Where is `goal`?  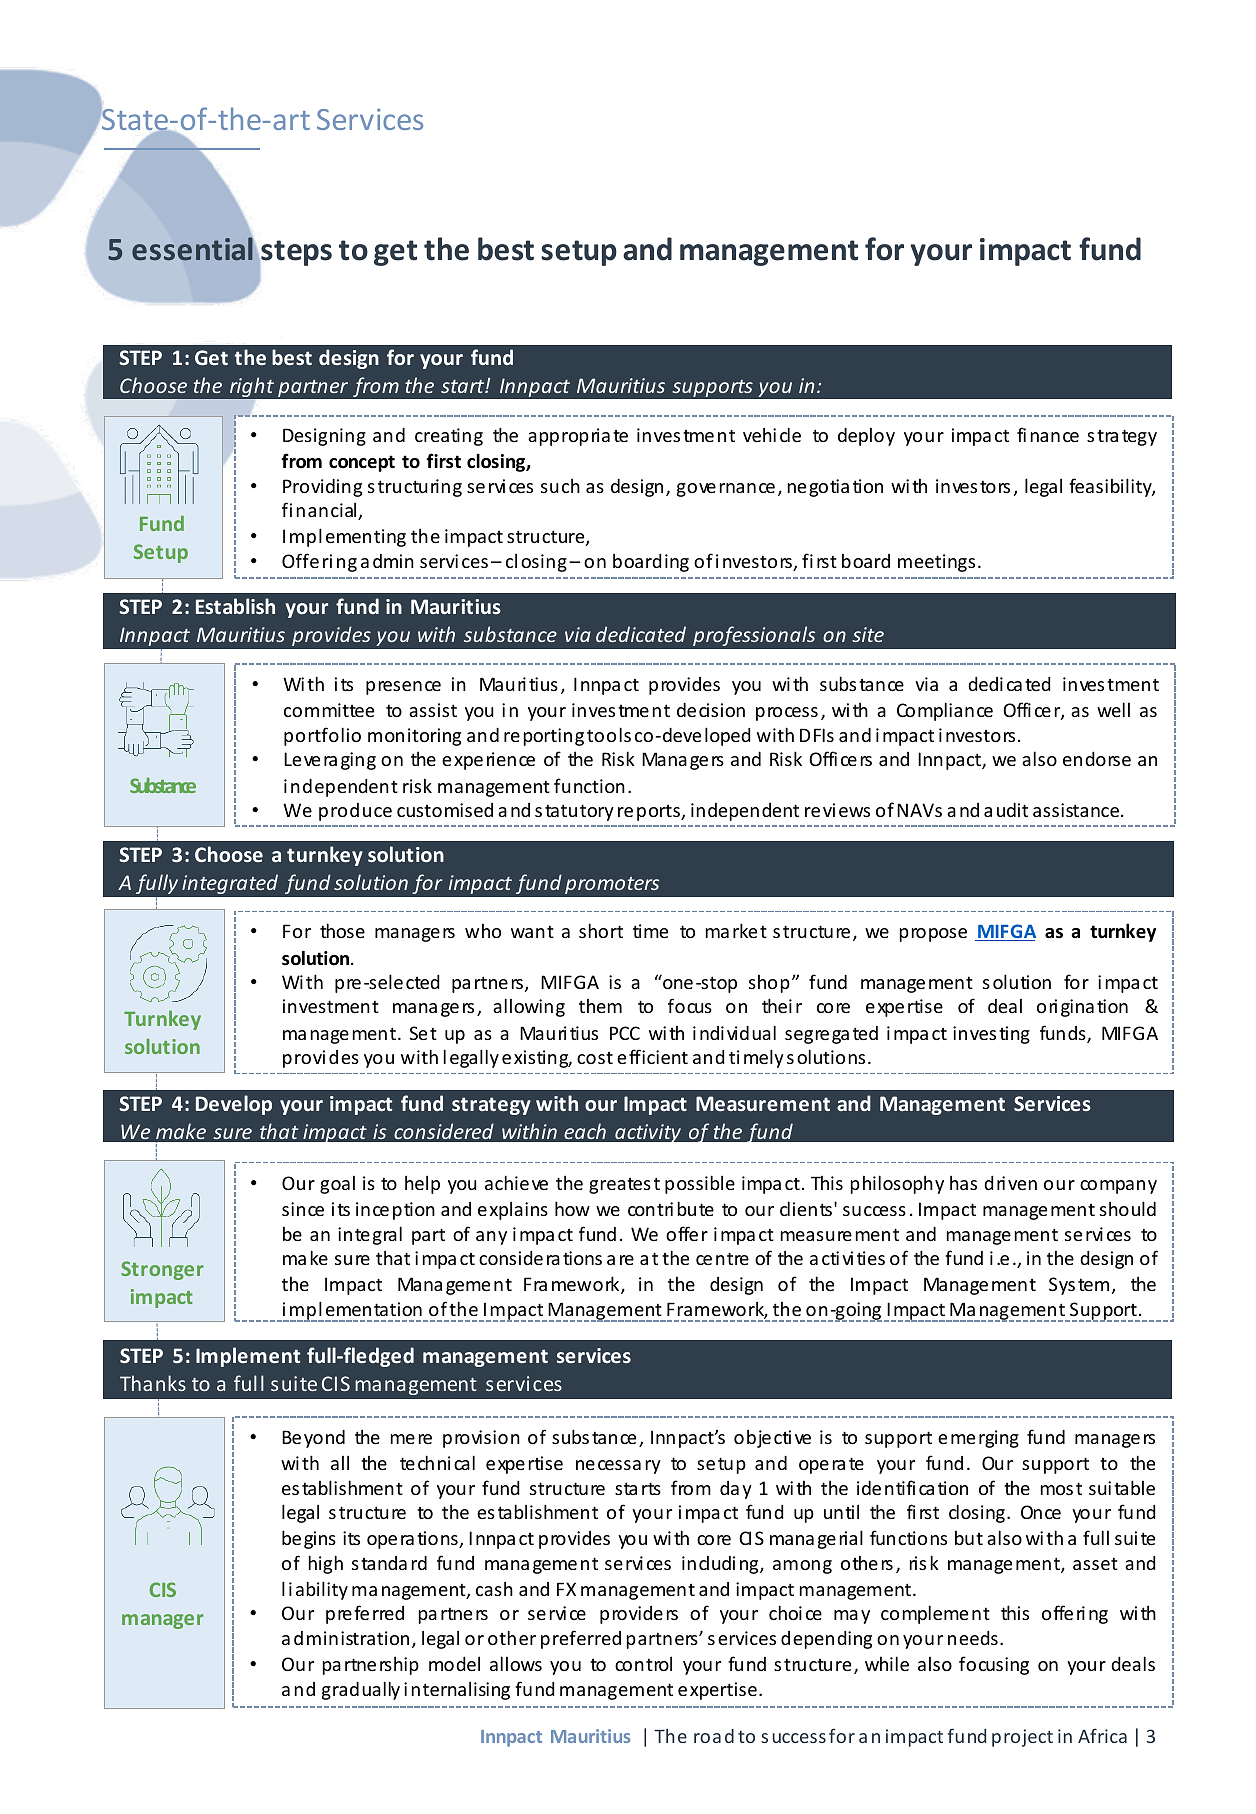
goal is located at coordinates (337, 1185).
